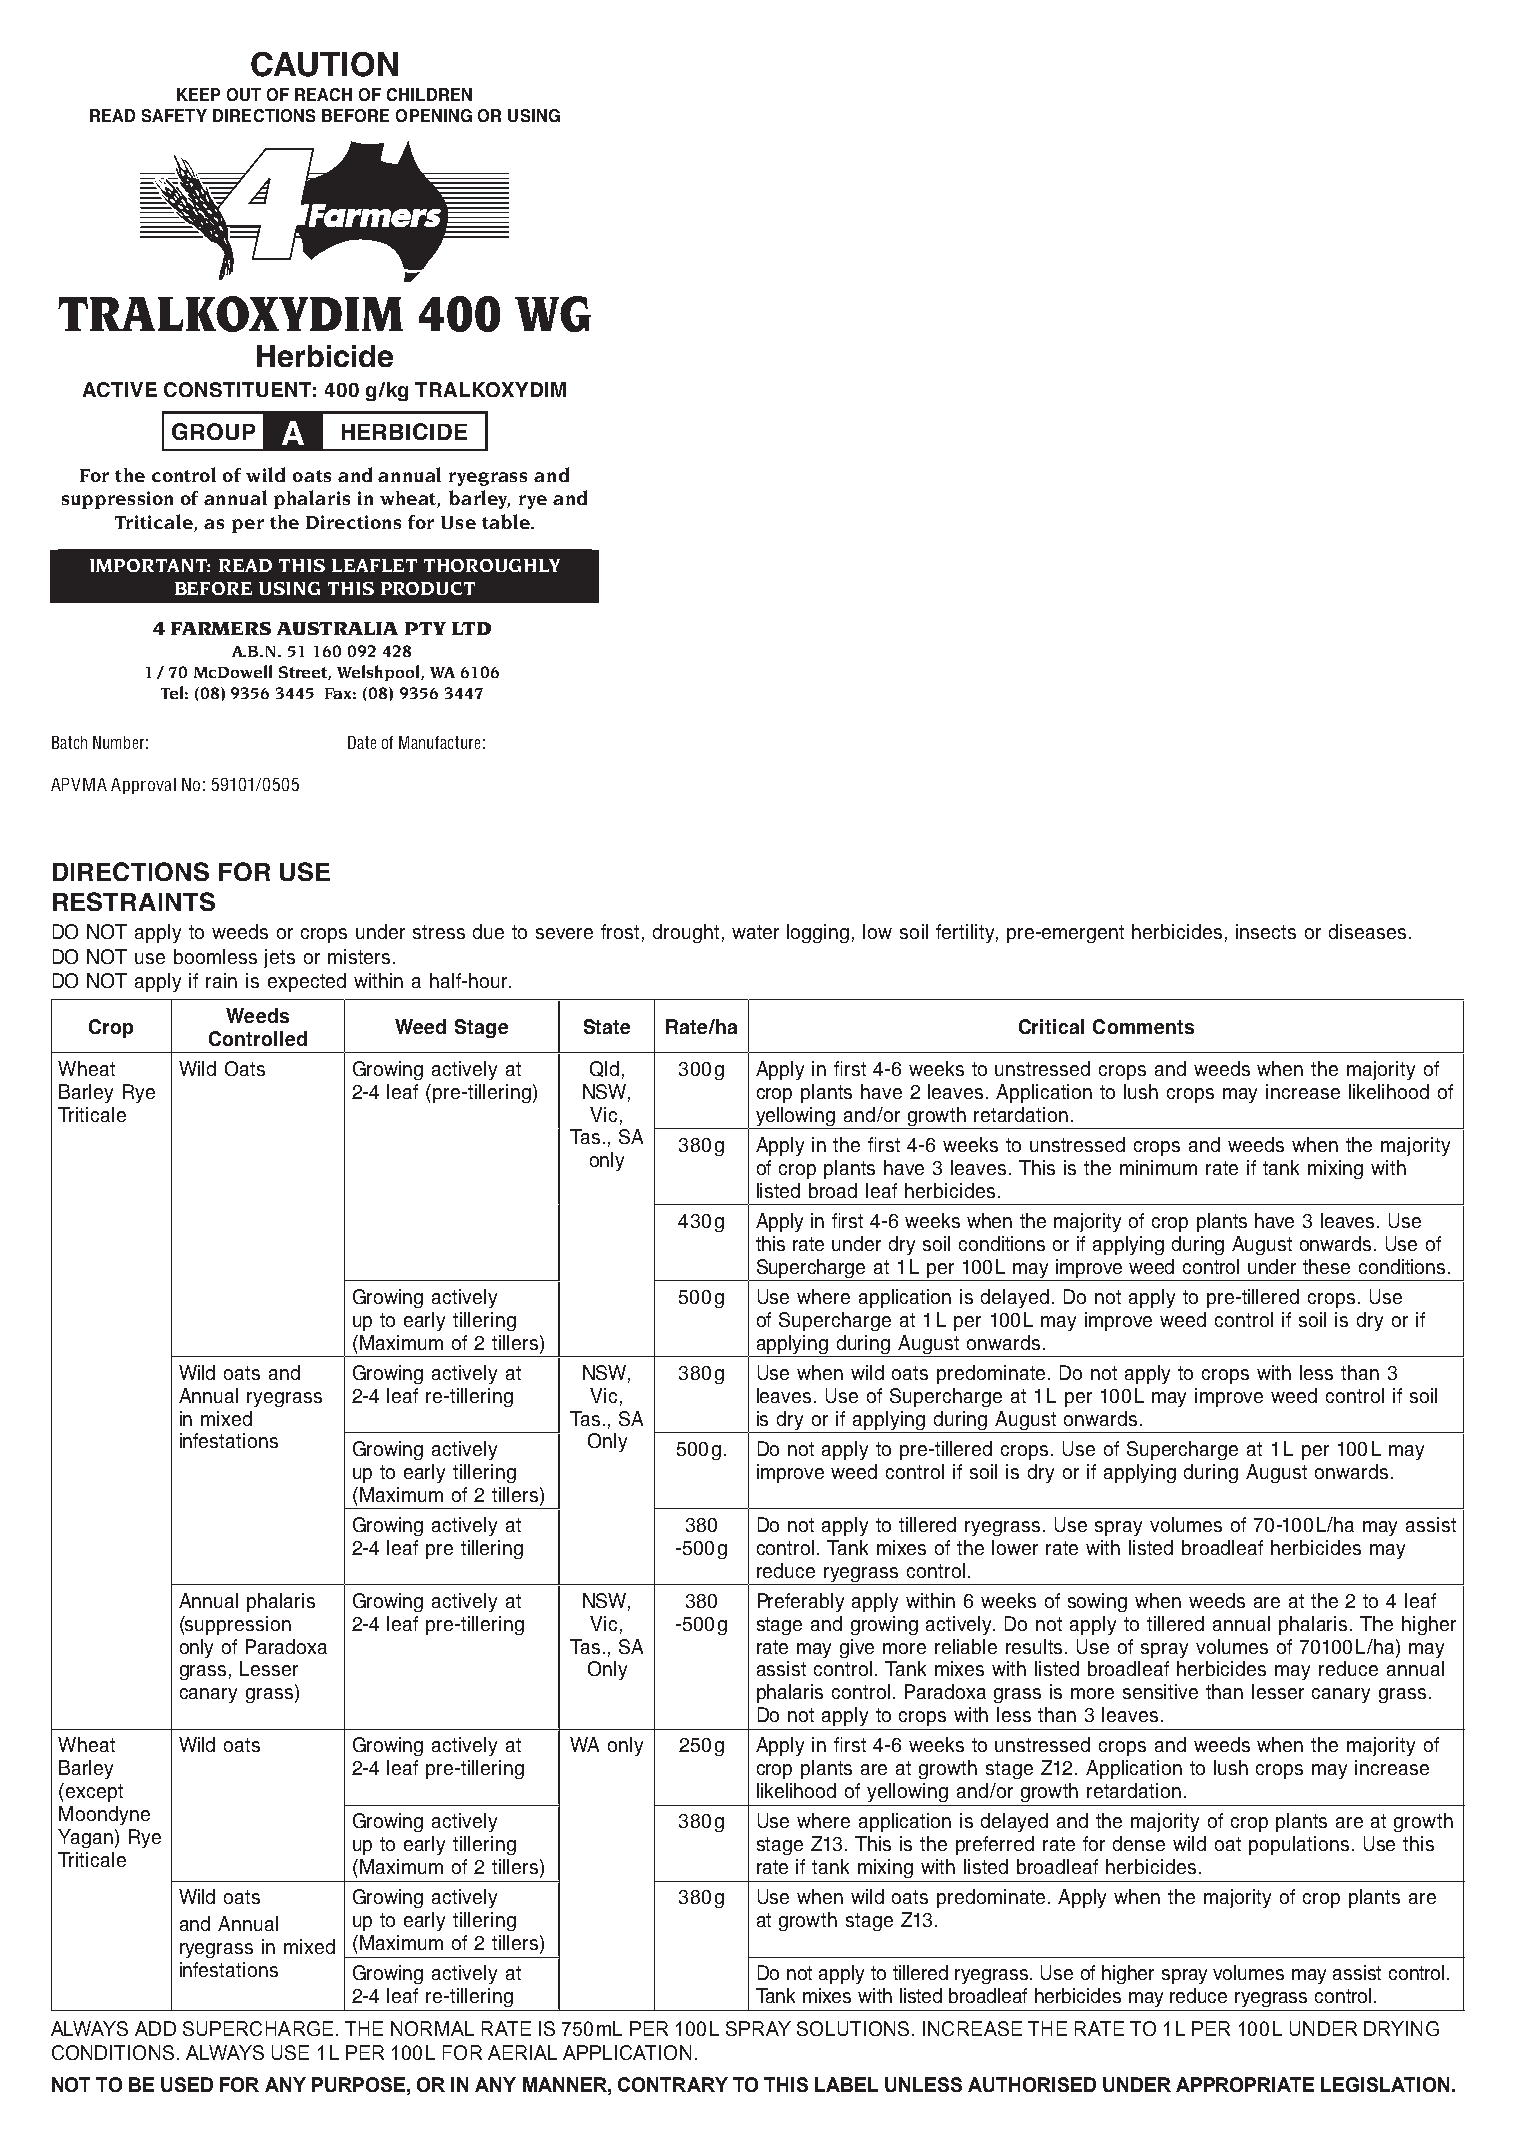  I want to click on APPROPRIATE, so click(1245, 2084).
